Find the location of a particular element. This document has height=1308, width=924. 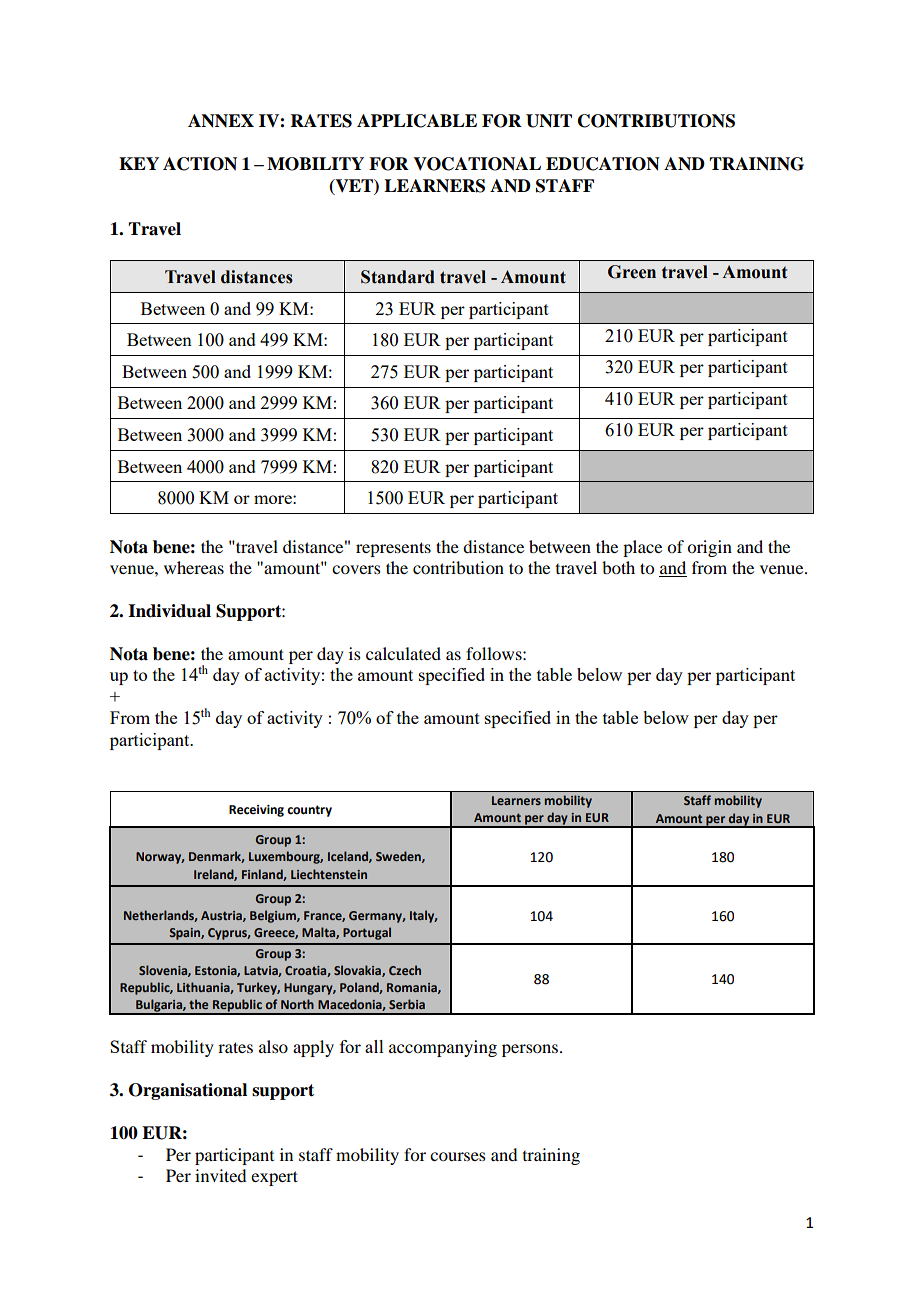

ANNEX is located at coordinates (221, 121).
